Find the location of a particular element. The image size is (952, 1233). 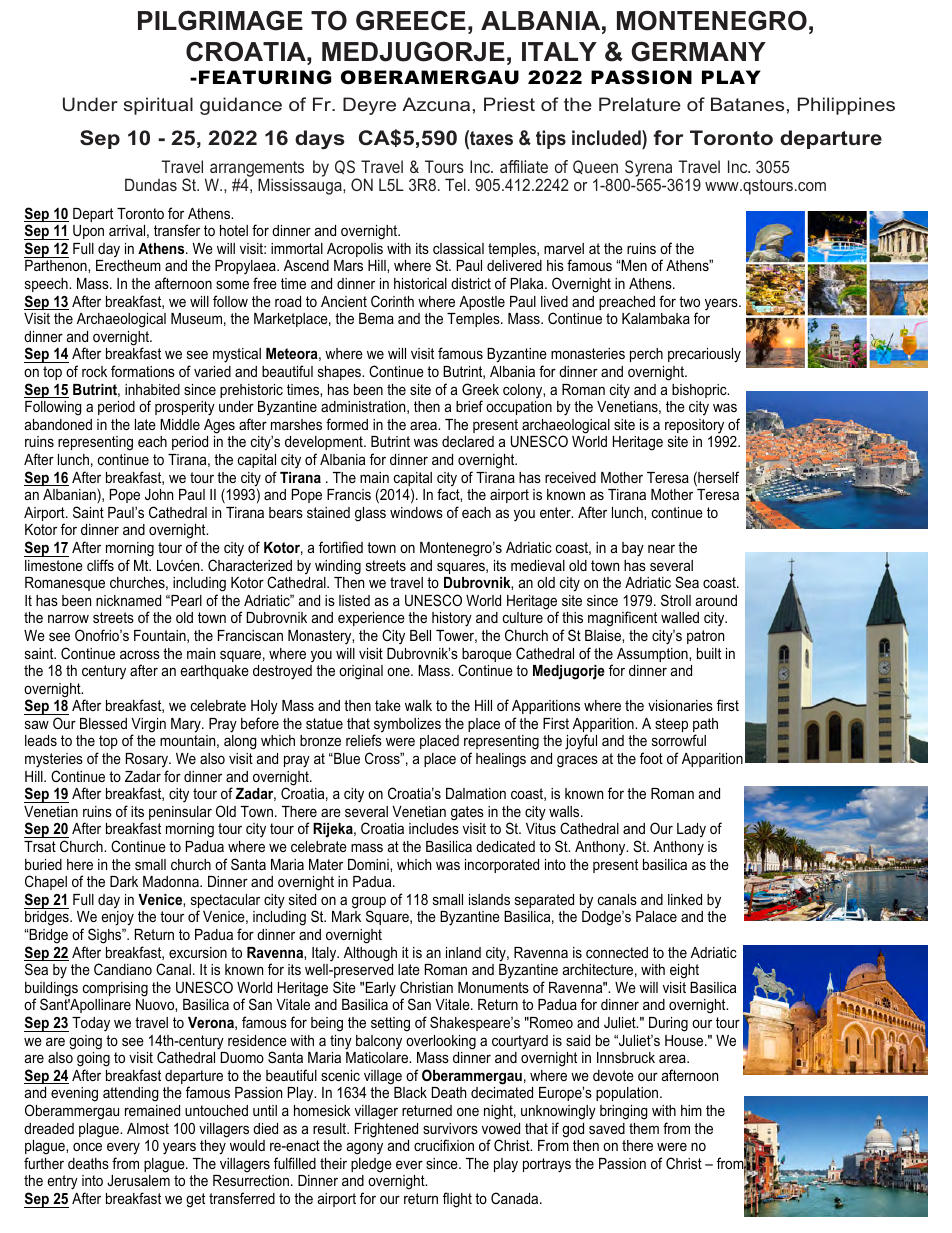

two is located at coordinates (689, 301).
